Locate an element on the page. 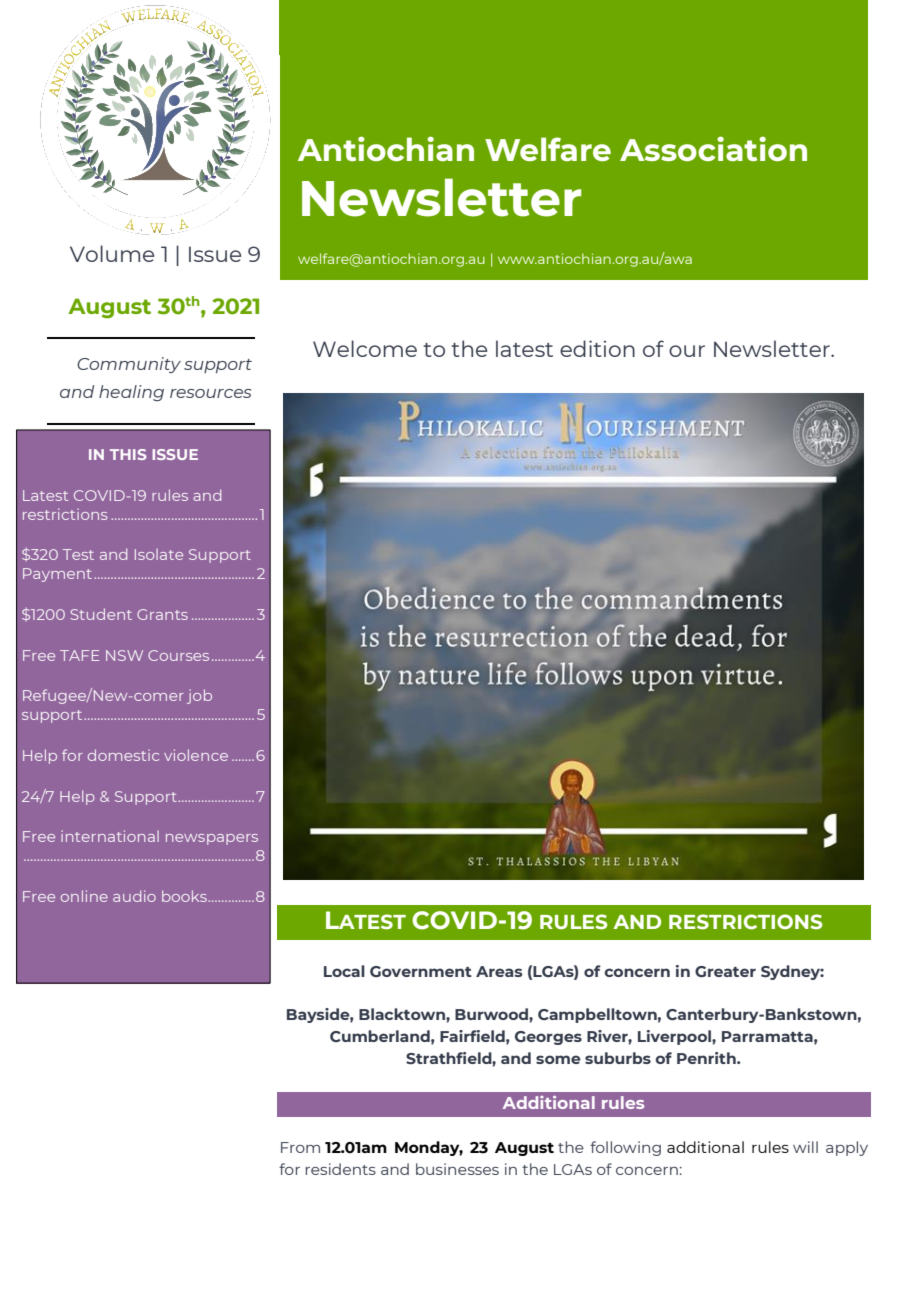  newspapers is located at coordinates (212, 839).
